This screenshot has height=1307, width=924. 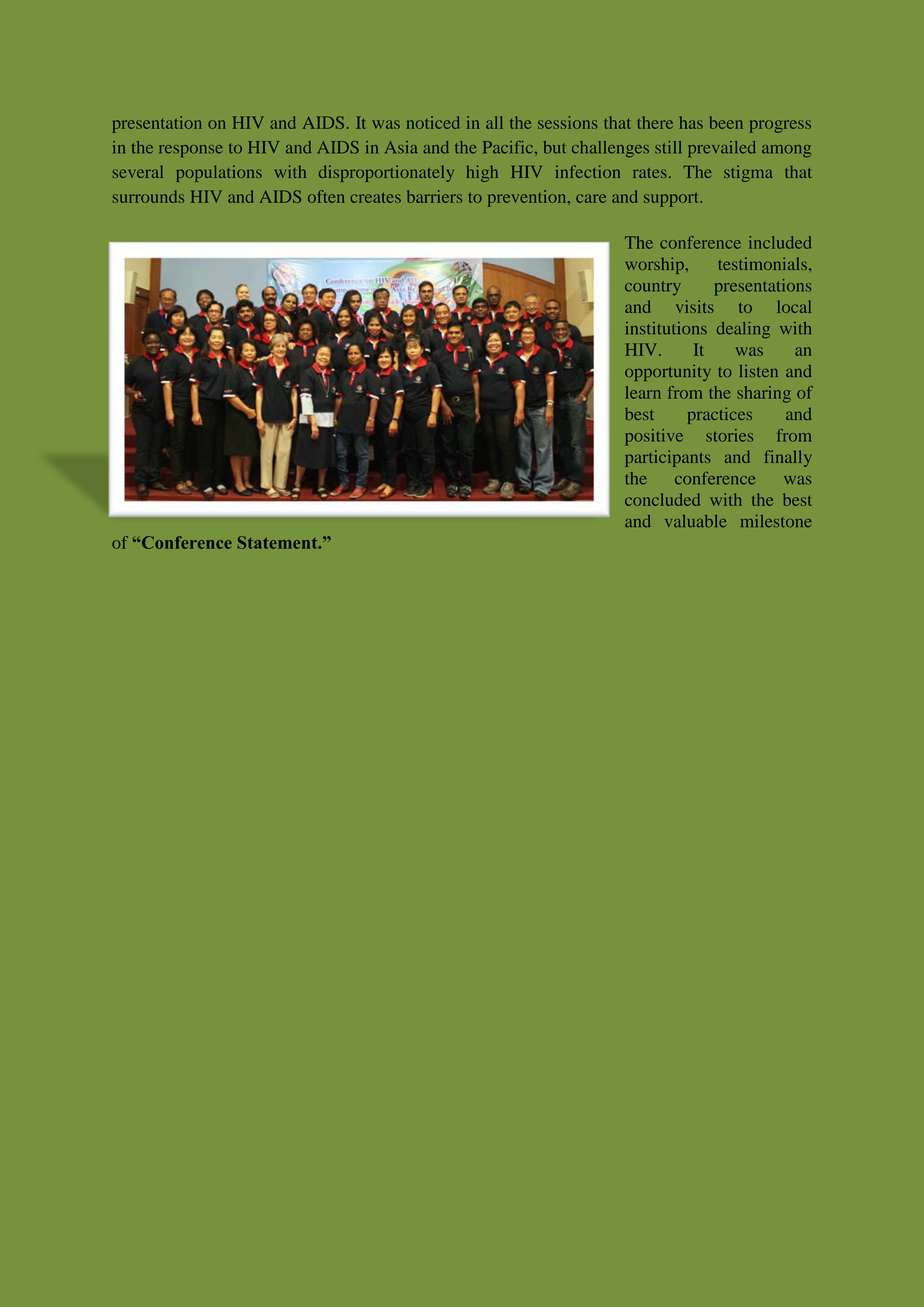 I want to click on dealing, so click(x=743, y=330).
